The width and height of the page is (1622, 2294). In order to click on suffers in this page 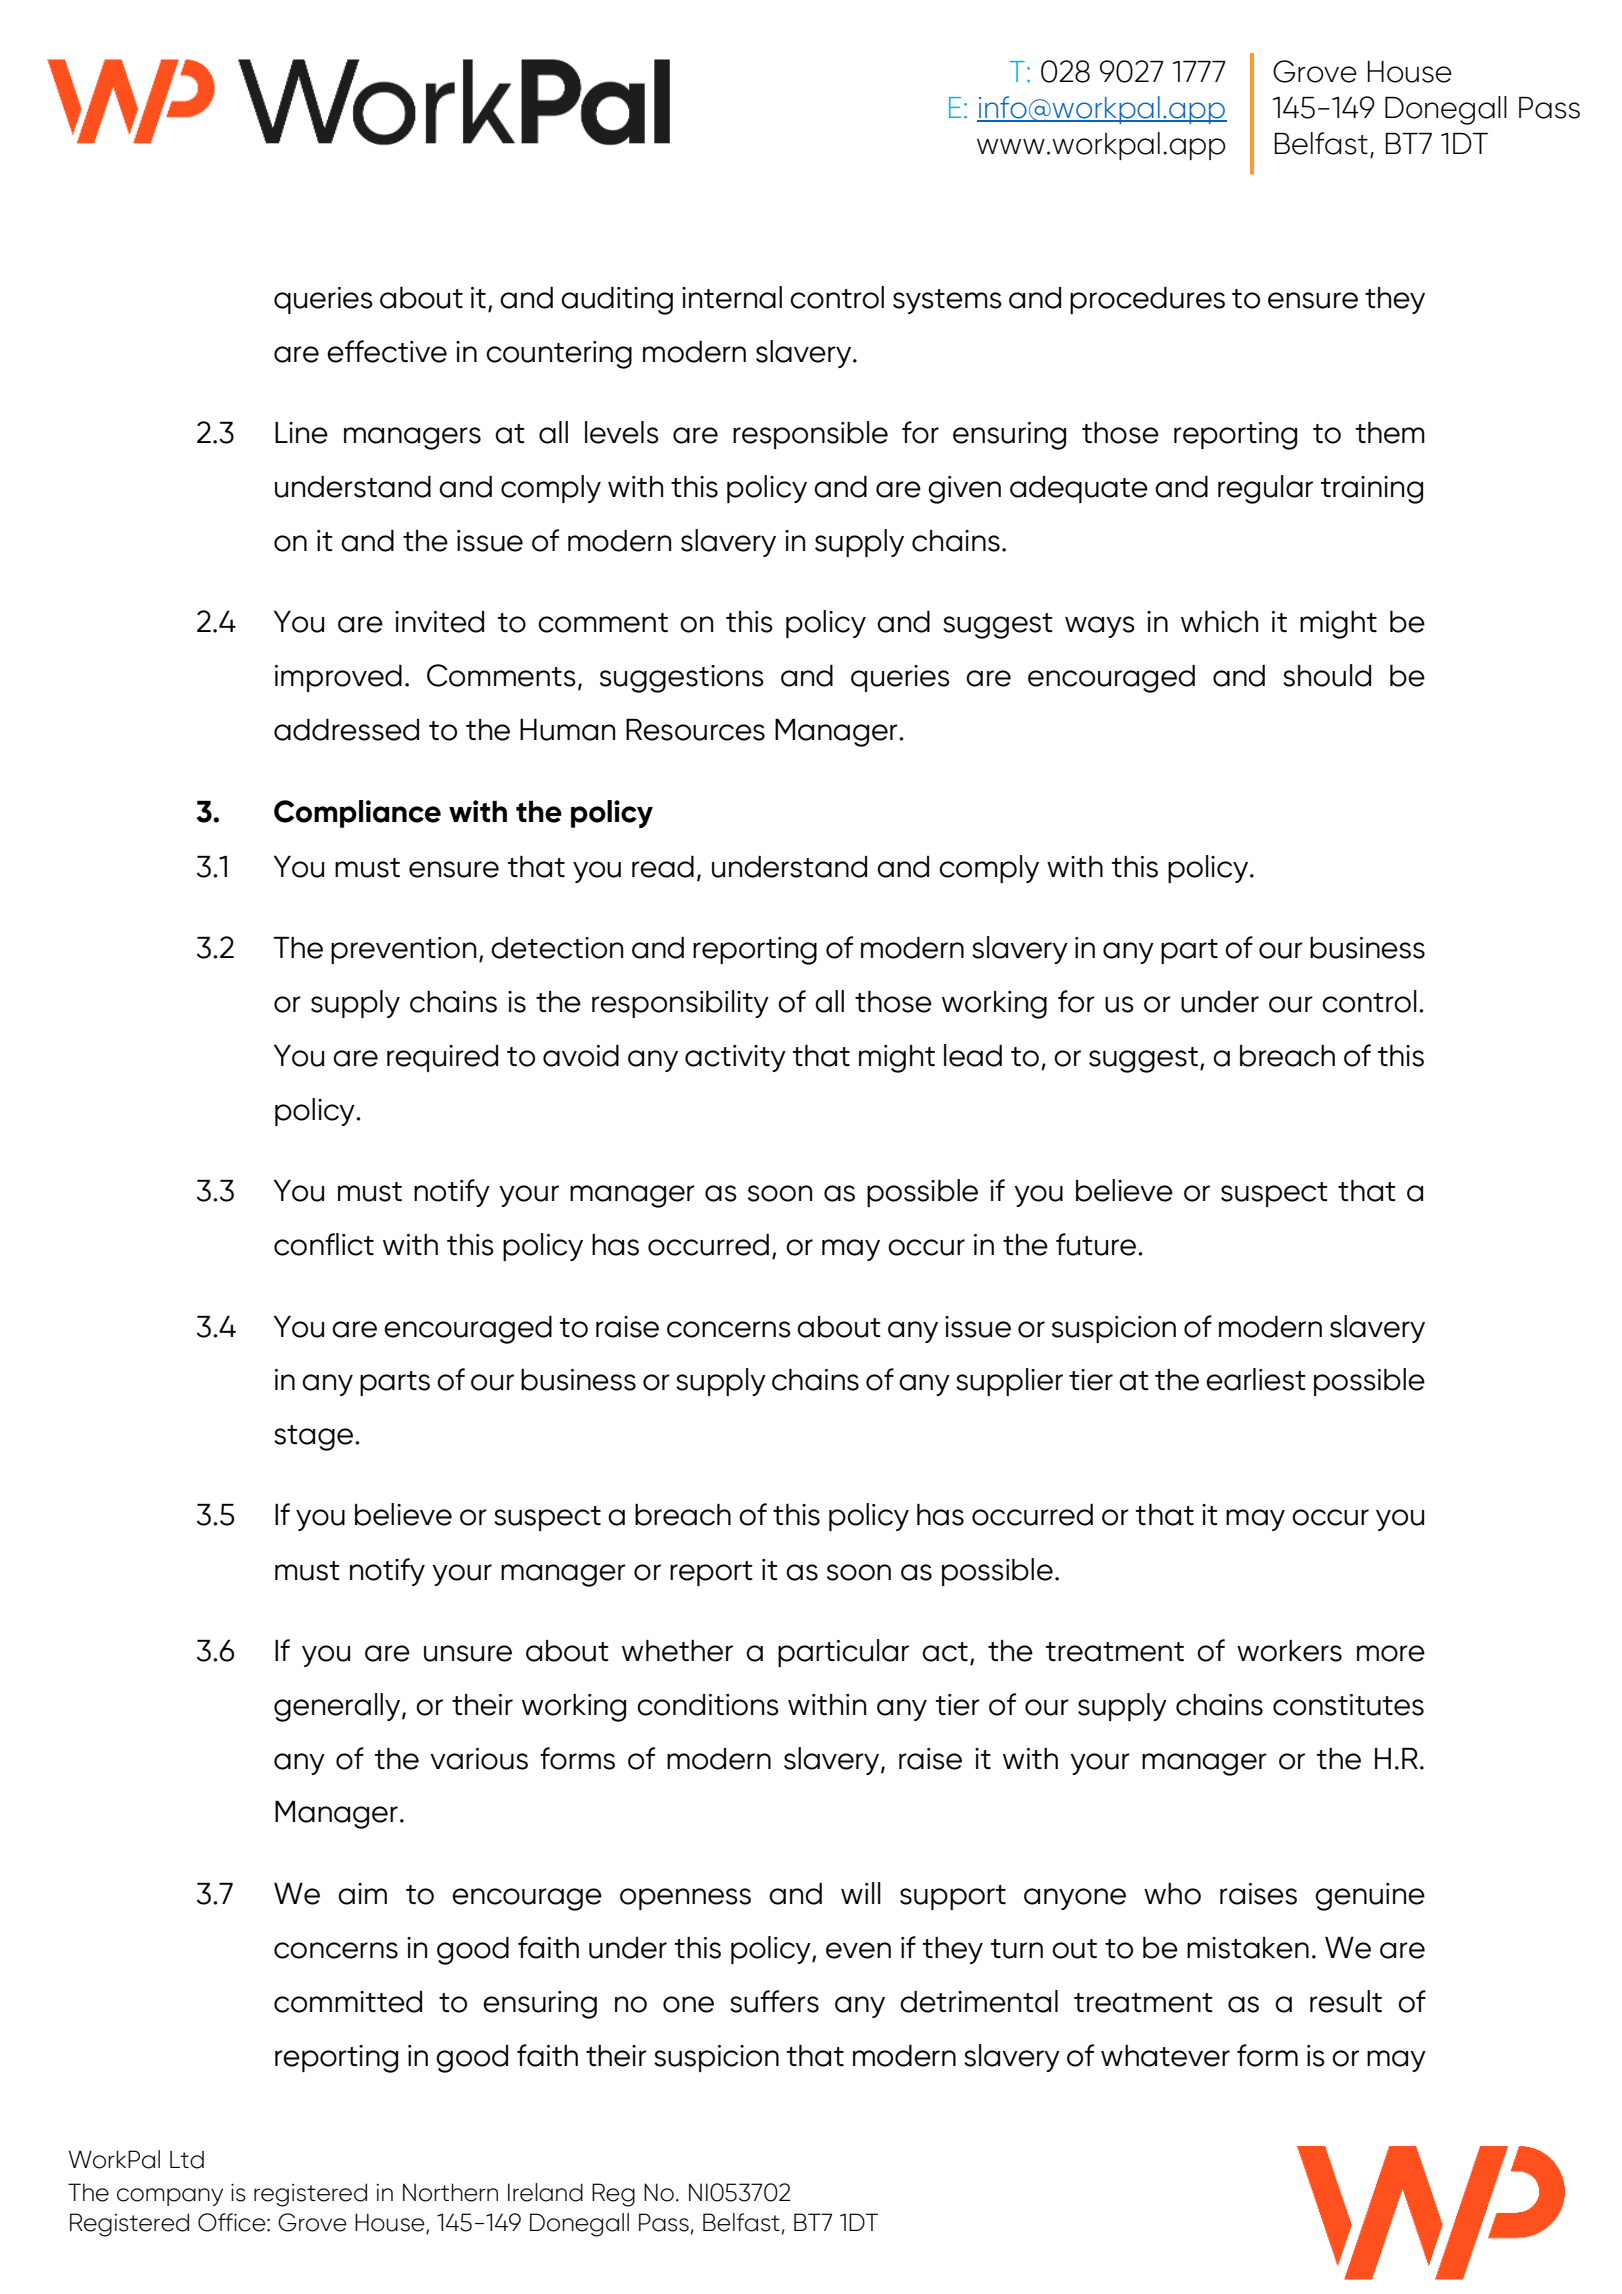, I will do `click(774, 2001)`.
